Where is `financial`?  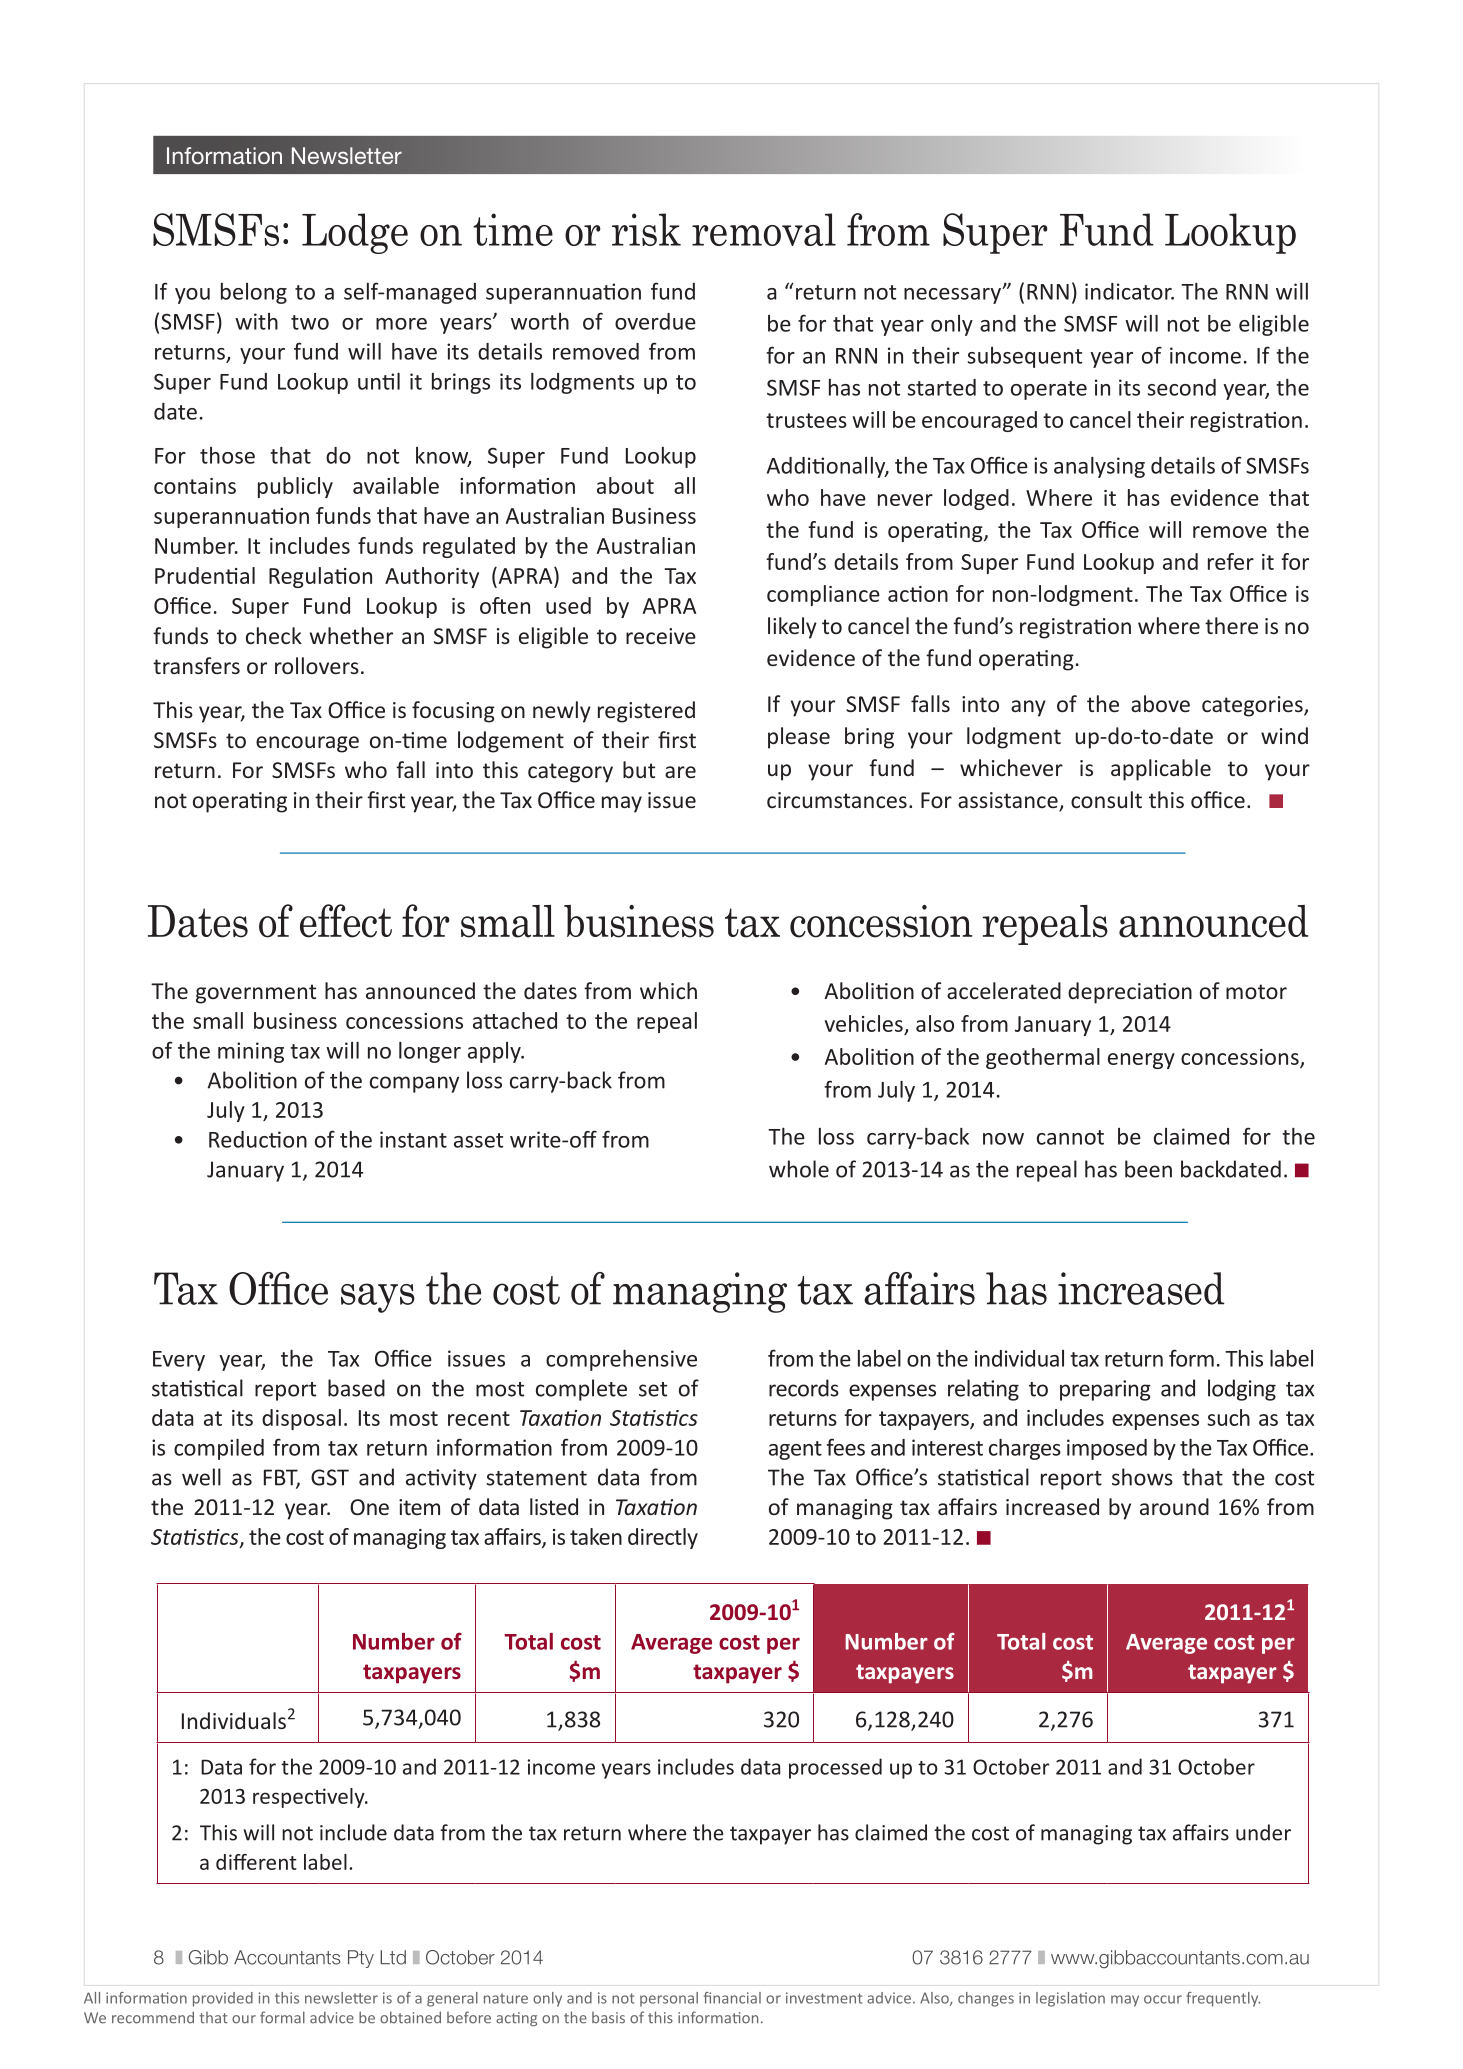 financial is located at coordinates (732, 1998).
